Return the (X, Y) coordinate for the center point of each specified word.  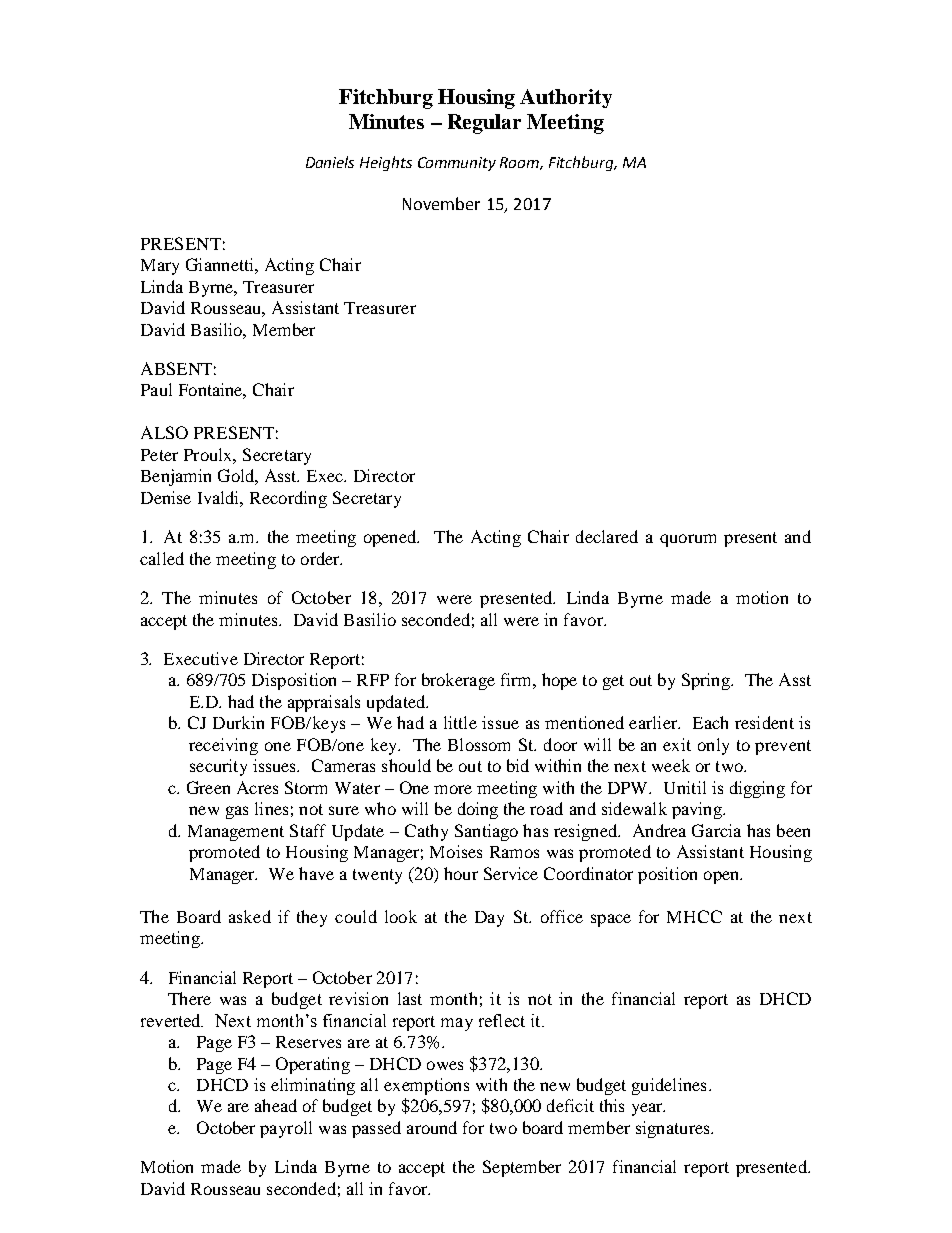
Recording (288, 499)
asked (250, 916)
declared (607, 536)
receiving (223, 746)
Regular (484, 124)
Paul (156, 389)
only (713, 746)
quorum (688, 540)
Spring (707, 681)
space (611, 920)
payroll (286, 1129)
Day (489, 919)
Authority (566, 98)
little (460, 722)
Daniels (330, 162)
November (441, 203)
